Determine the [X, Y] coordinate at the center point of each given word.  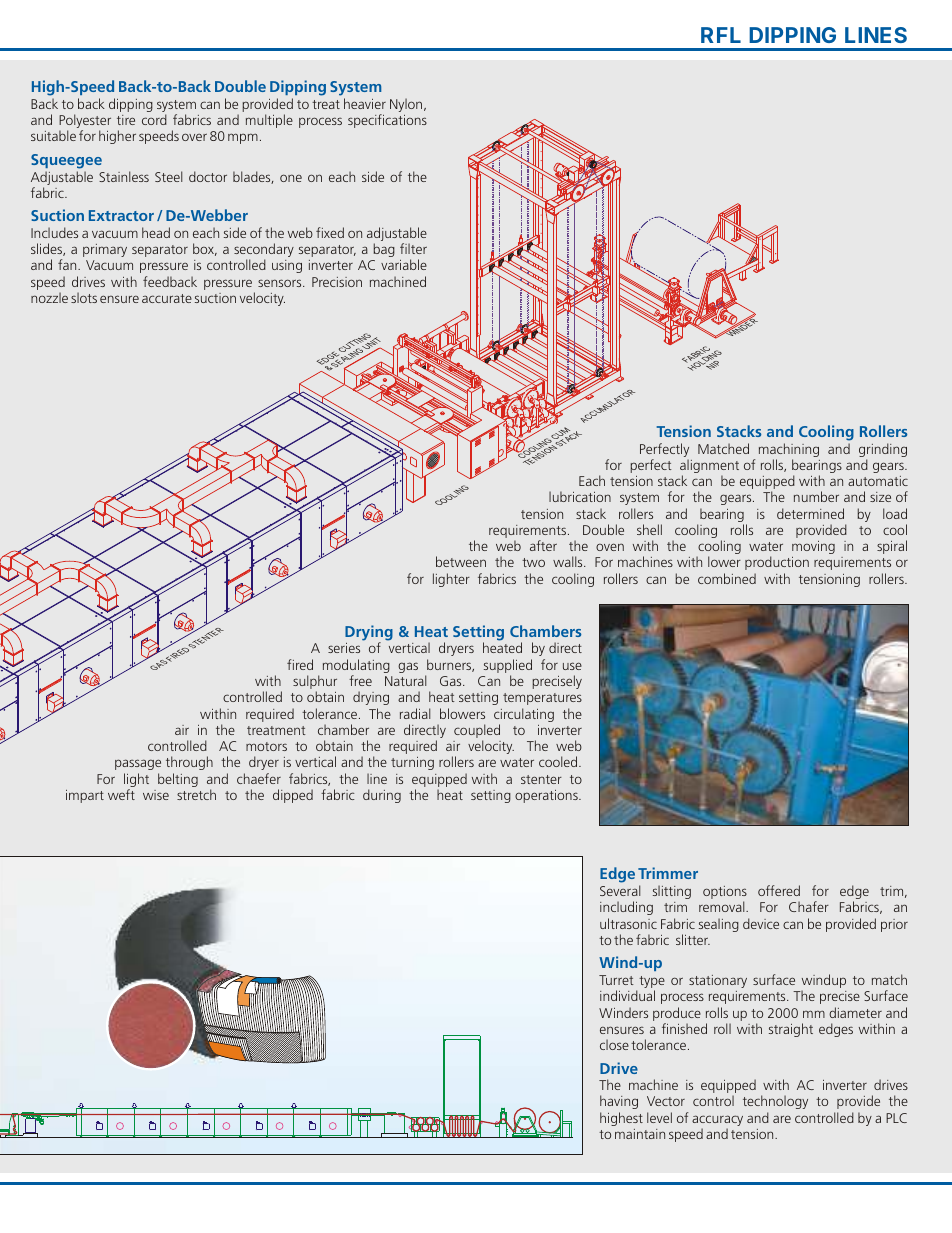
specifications [387, 121]
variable [404, 264]
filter [413, 248]
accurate [167, 298]
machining [789, 450]
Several [620, 890]
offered [779, 890]
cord [154, 119]
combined [727, 578]
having [619, 1102]
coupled [477, 732]
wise [156, 795]
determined [810, 513]
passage [138, 764]
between [461, 561]
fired [300, 664]
